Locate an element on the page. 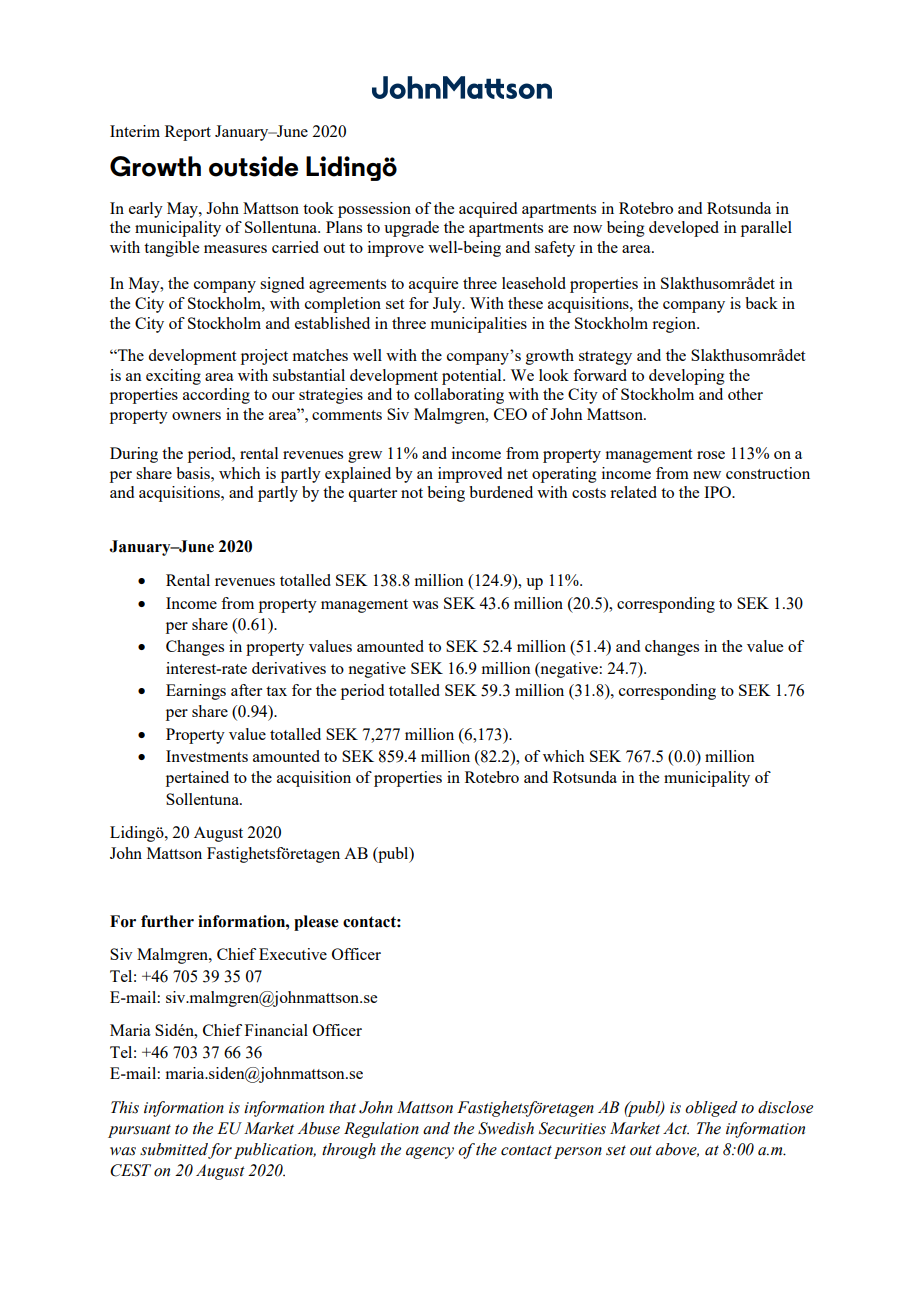 The height and width of the page is (1308, 924). Report is located at coordinates (188, 133).
